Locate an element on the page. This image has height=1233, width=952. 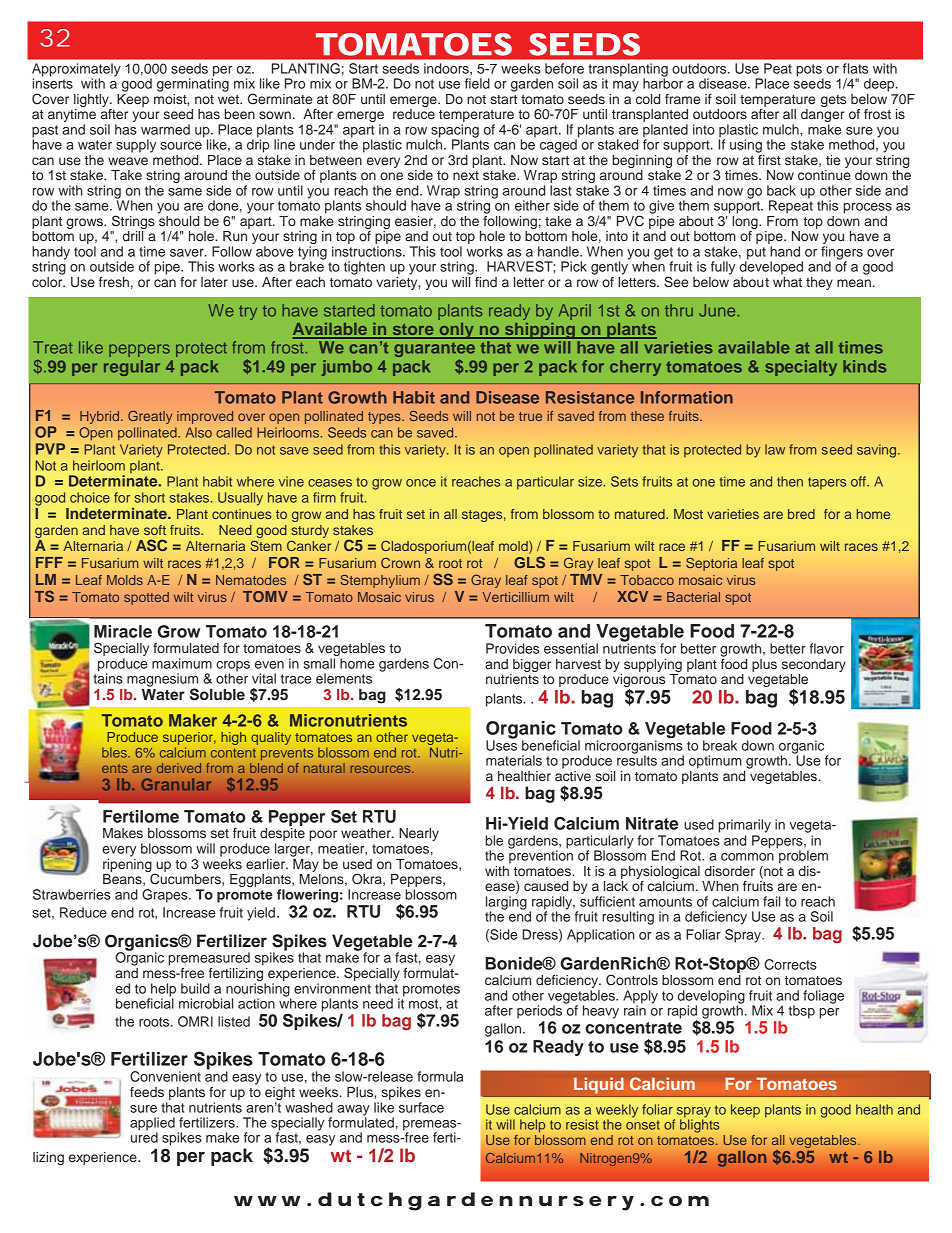
specialty is located at coordinates (801, 368).
